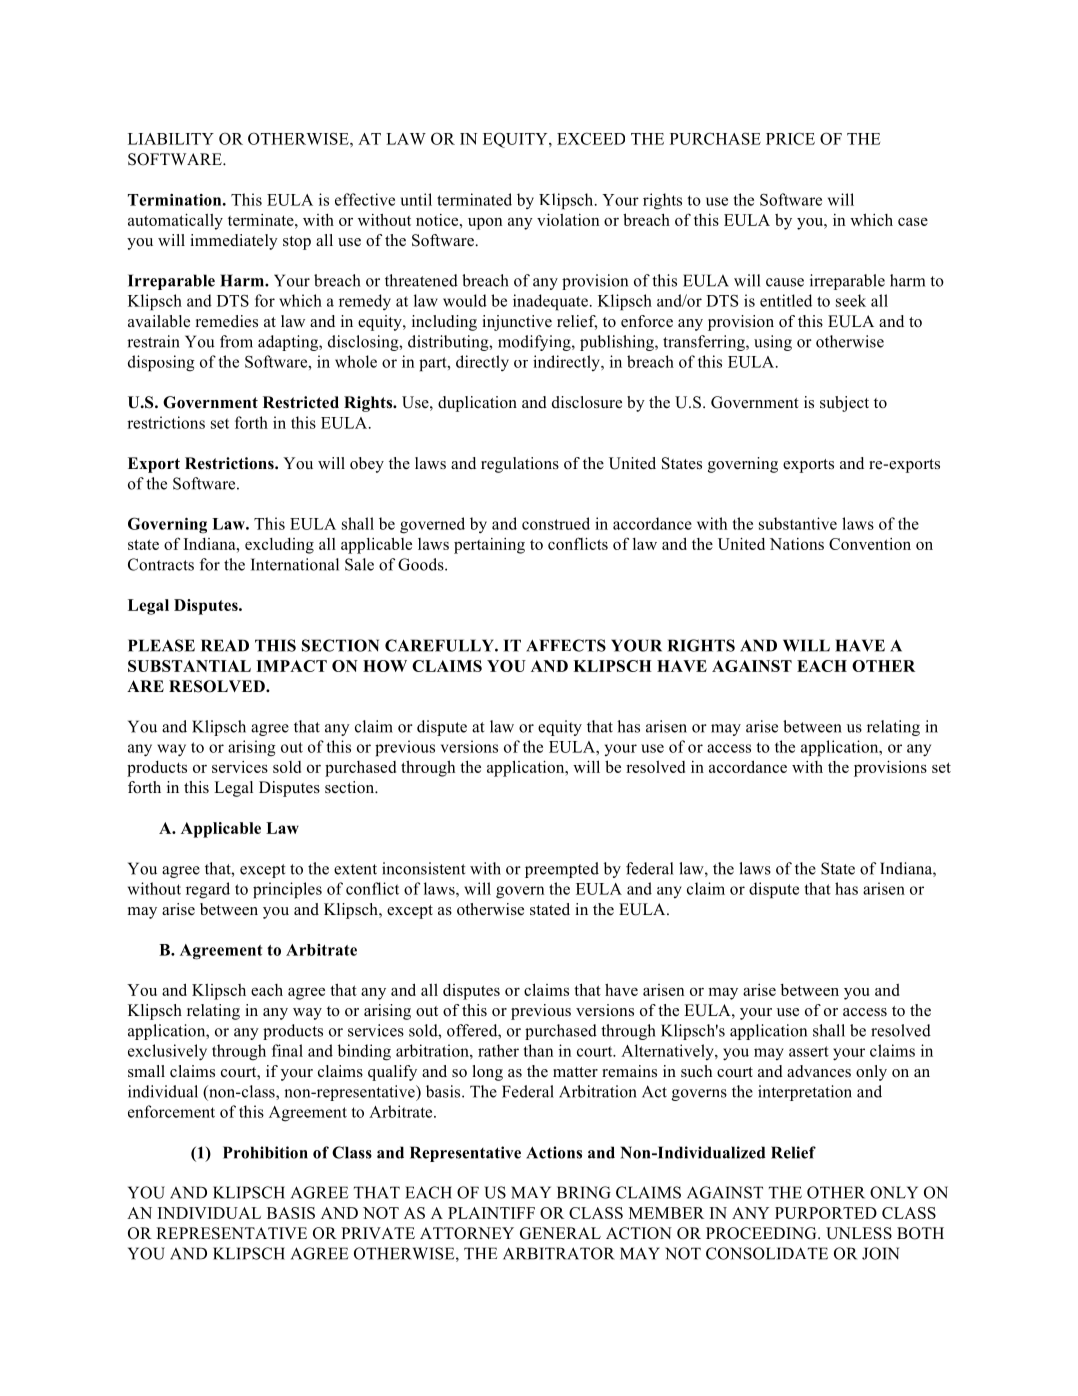  What do you see at coordinates (423, 868) in the screenshot?
I see `inconsistent` at bounding box center [423, 868].
